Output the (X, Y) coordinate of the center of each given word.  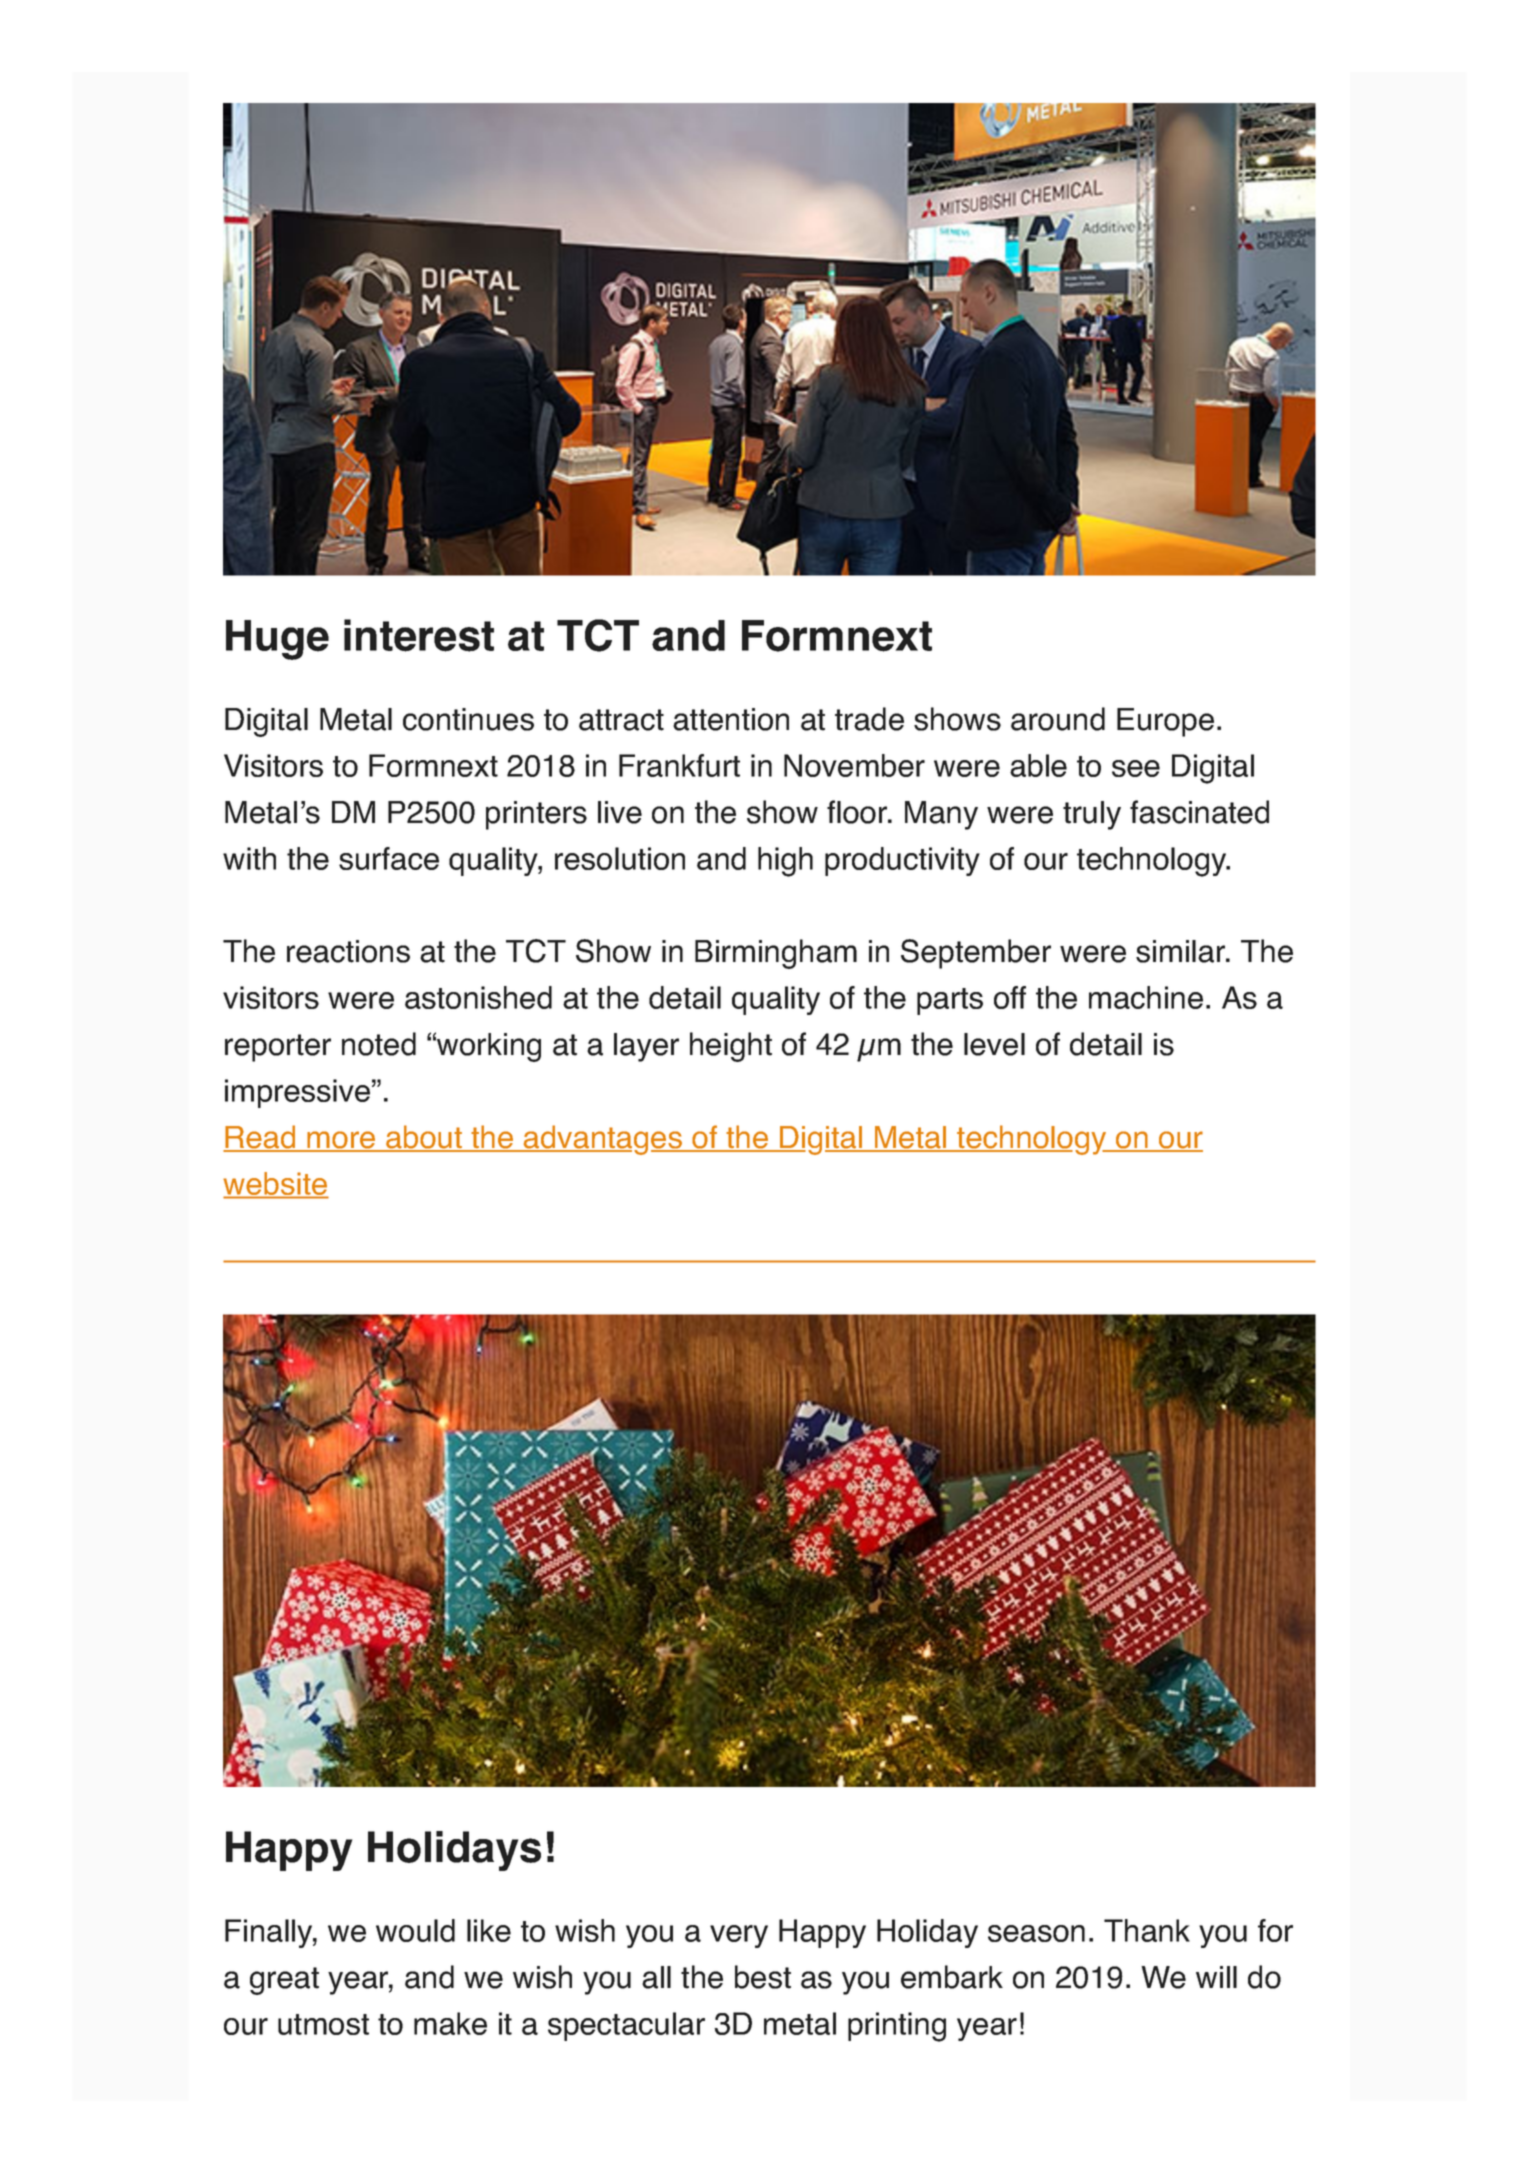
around (1058, 719)
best (763, 1977)
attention (731, 719)
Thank (1147, 1930)
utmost (323, 2024)
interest (419, 635)
